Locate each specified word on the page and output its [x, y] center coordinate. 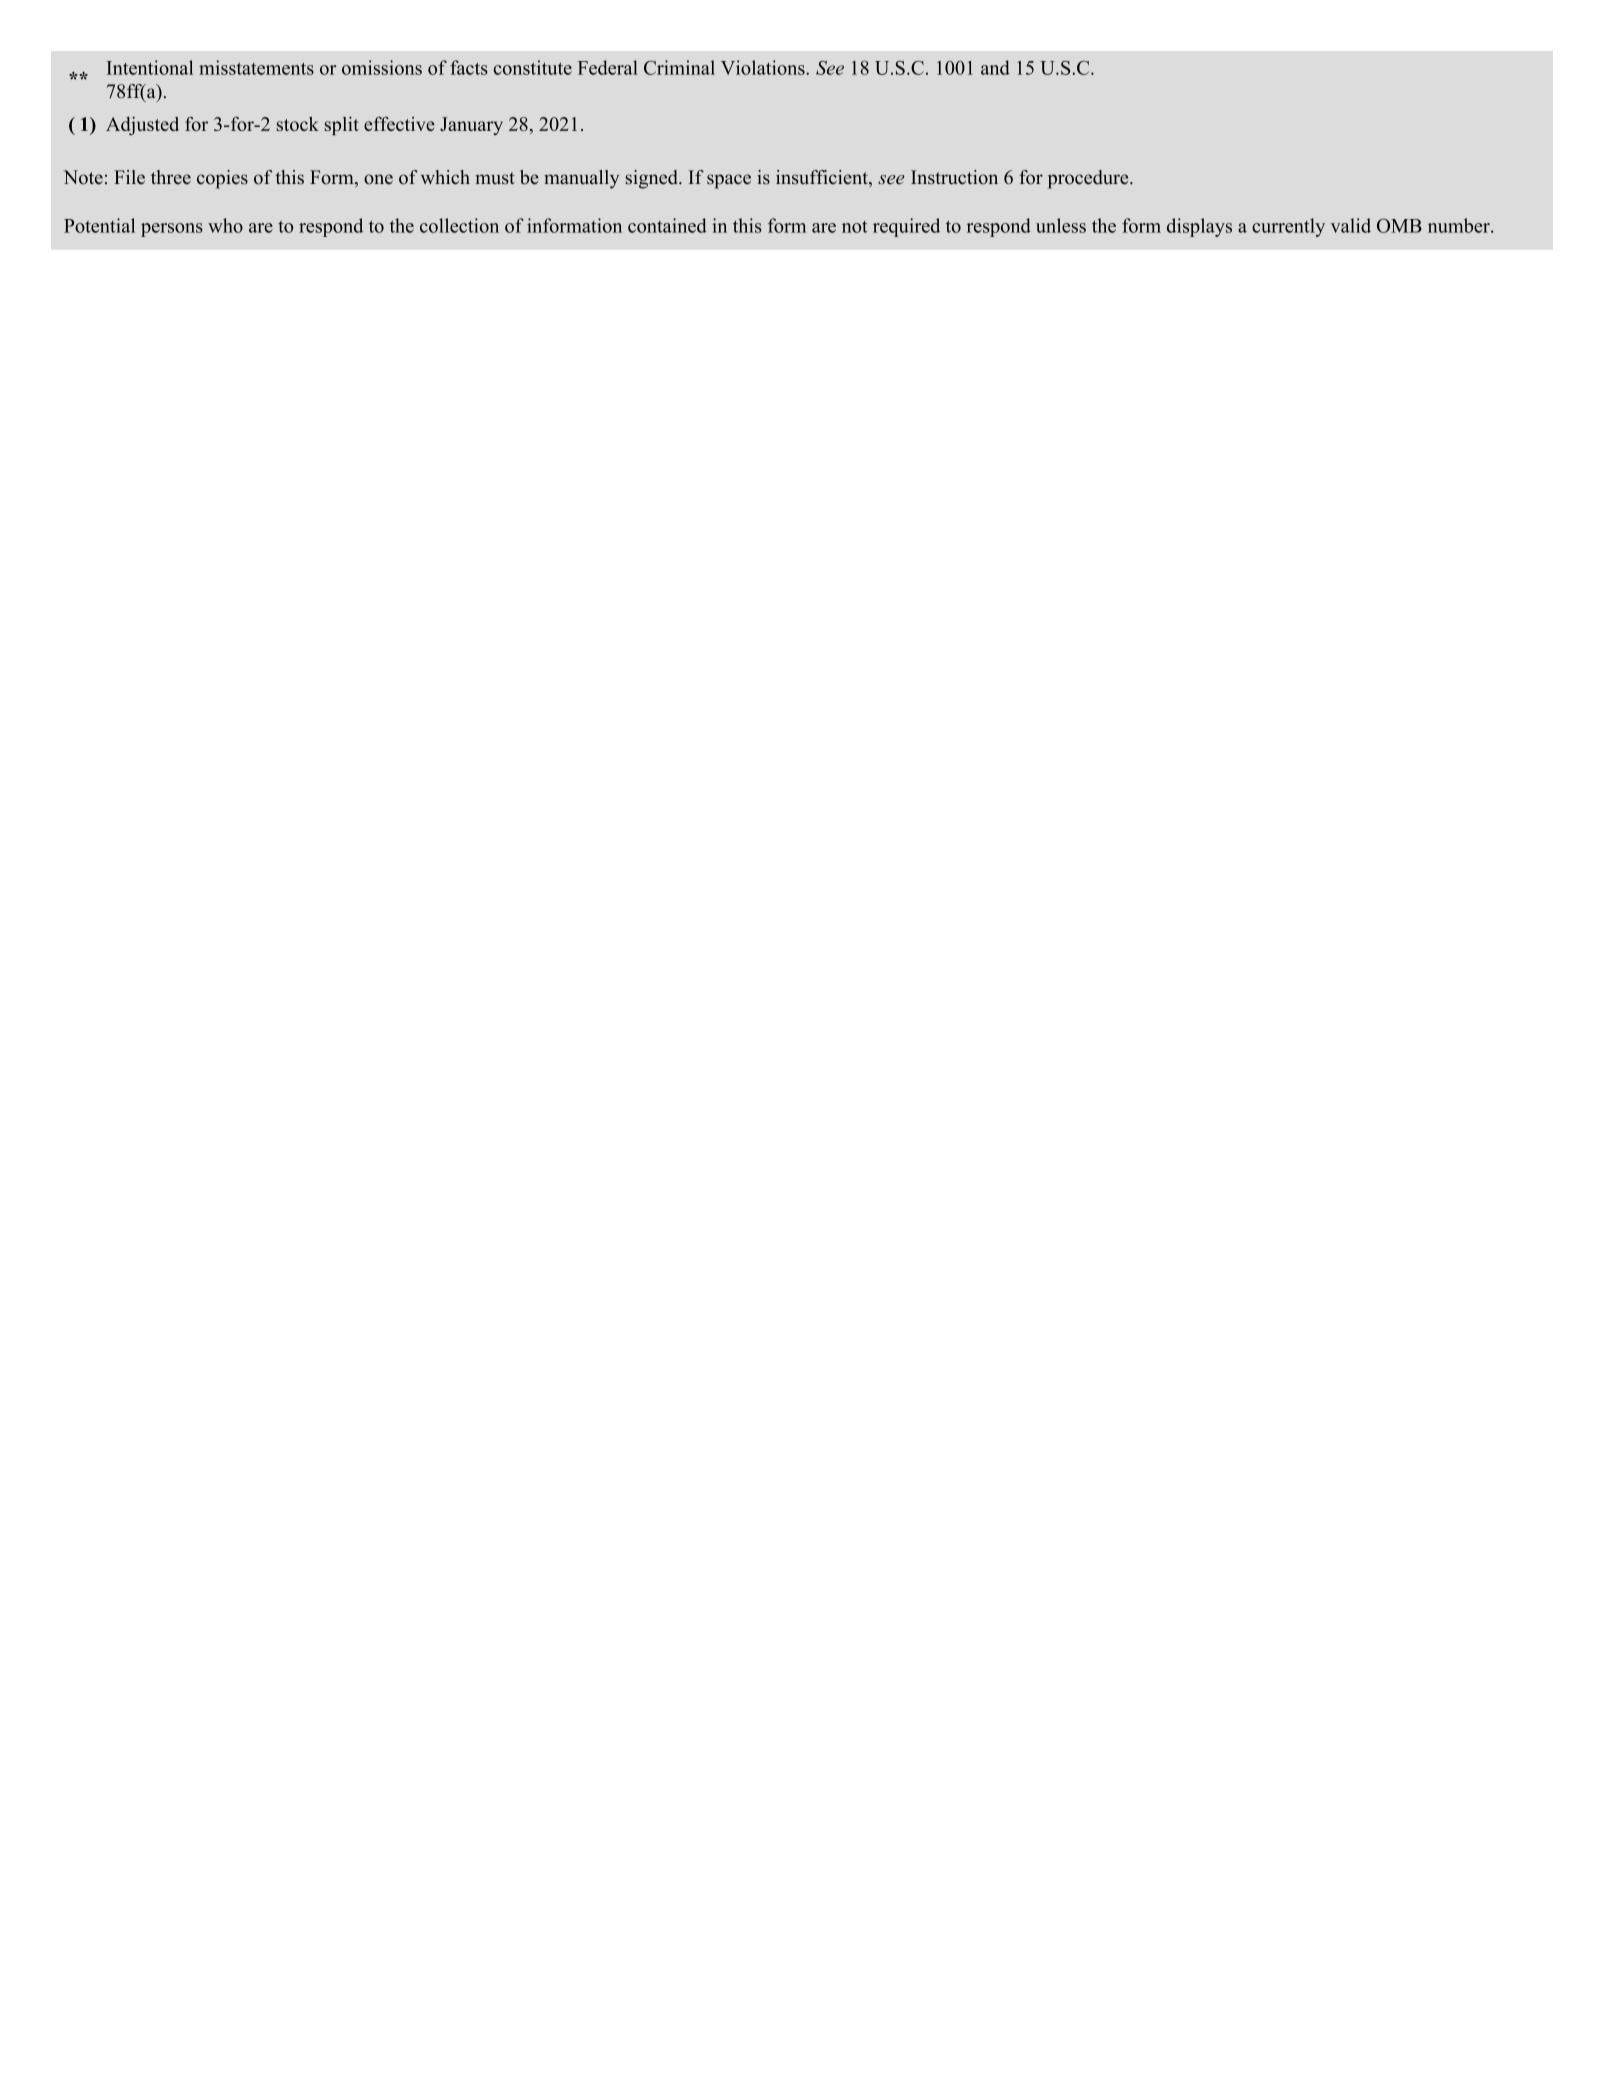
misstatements [256, 67]
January [471, 126]
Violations [764, 67]
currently [1288, 227]
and [995, 67]
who [225, 225]
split [342, 125]
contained [667, 225]
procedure [1089, 179]
